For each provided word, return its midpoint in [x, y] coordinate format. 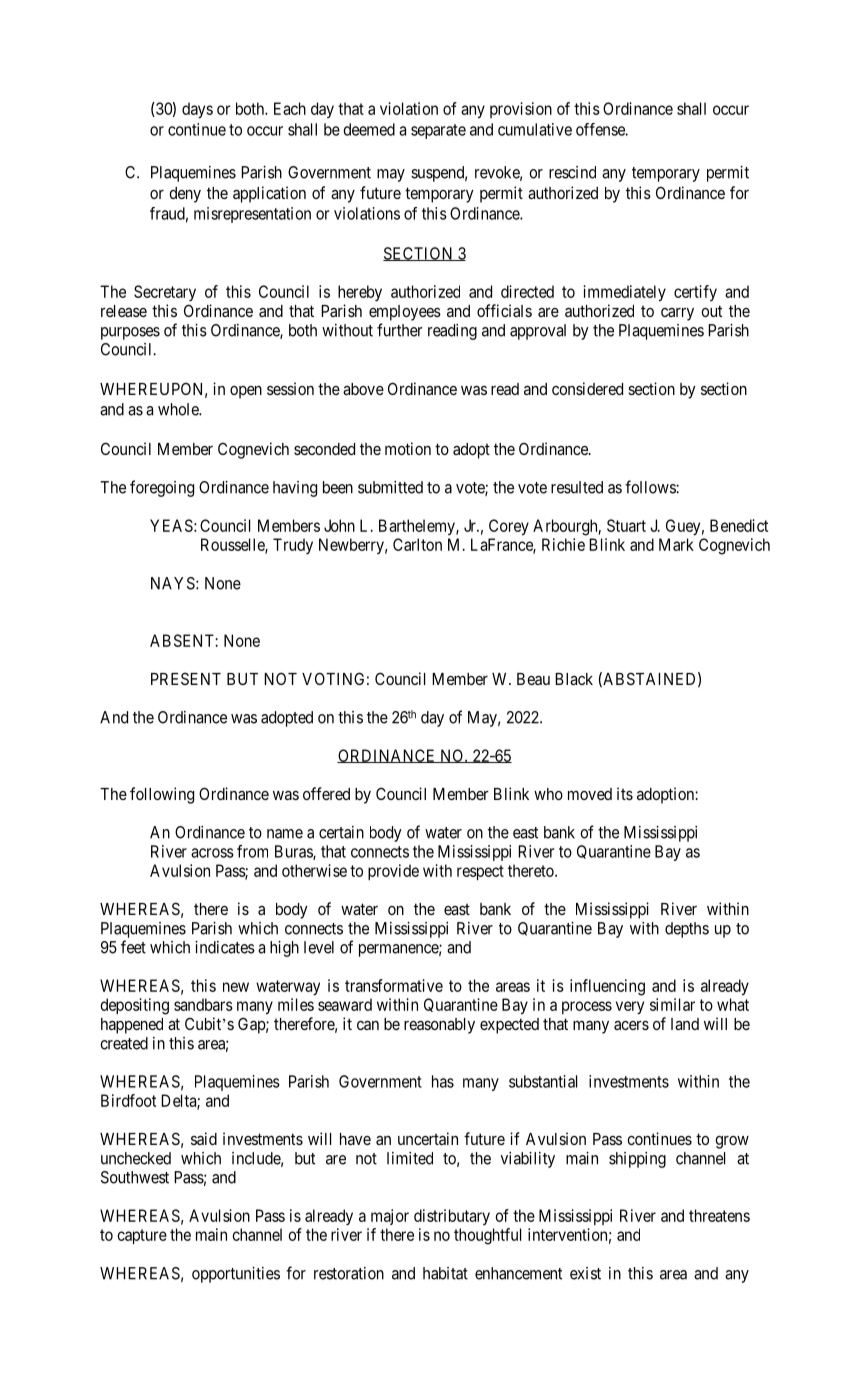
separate [438, 131]
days [197, 110]
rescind [572, 172]
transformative [394, 985]
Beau [533, 679]
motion [408, 448]
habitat [445, 1273]
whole [179, 409]
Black [574, 679]
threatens [719, 1215]
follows [651, 487]
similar [672, 1004]
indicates [225, 947]
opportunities [236, 1275]
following [162, 795]
